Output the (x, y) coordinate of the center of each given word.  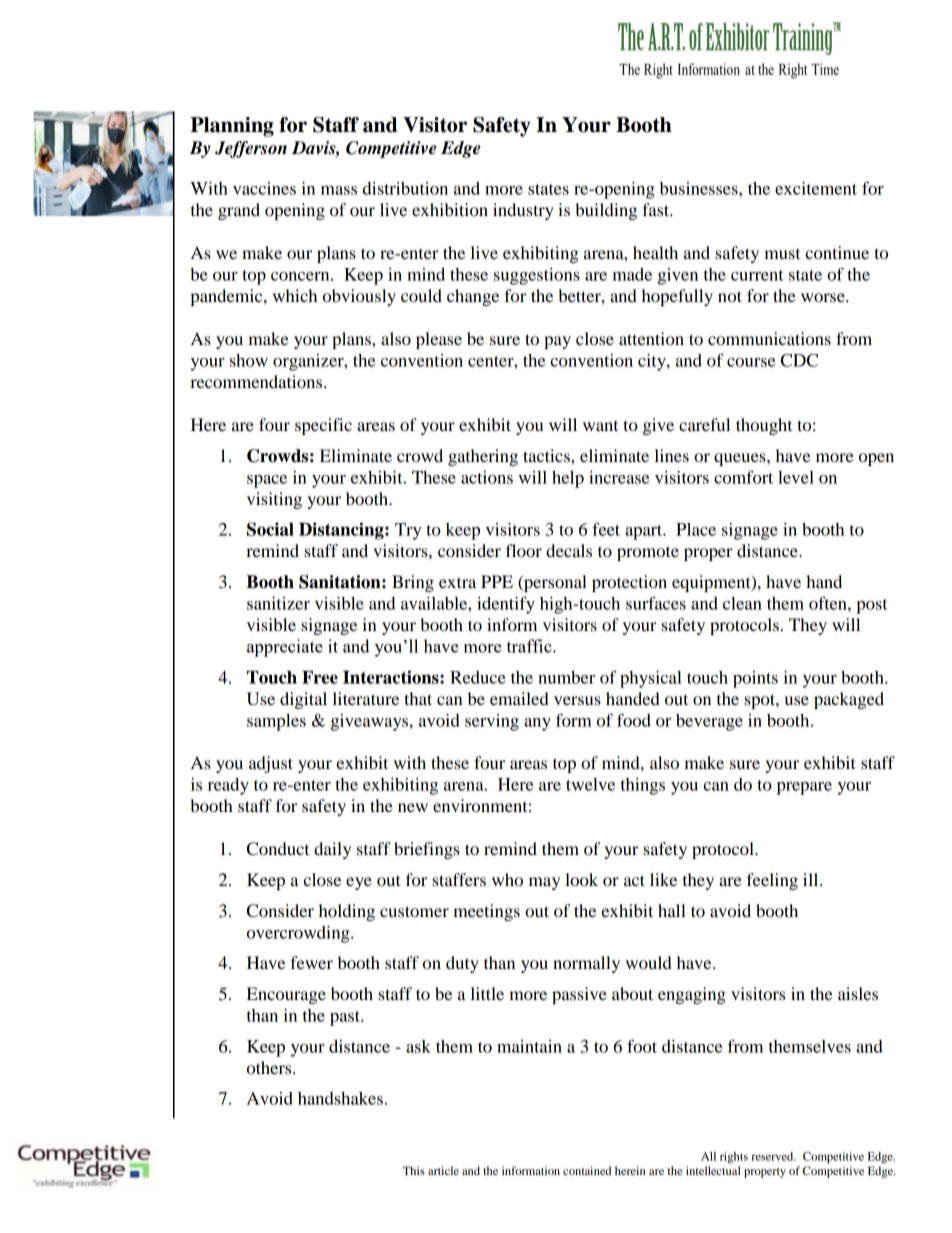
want (600, 426)
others (270, 1067)
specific (323, 426)
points (755, 679)
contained (587, 1170)
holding (347, 912)
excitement (816, 188)
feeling (772, 881)
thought (764, 426)
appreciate (285, 648)
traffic (530, 646)
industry (523, 211)
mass (339, 190)
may (544, 883)
